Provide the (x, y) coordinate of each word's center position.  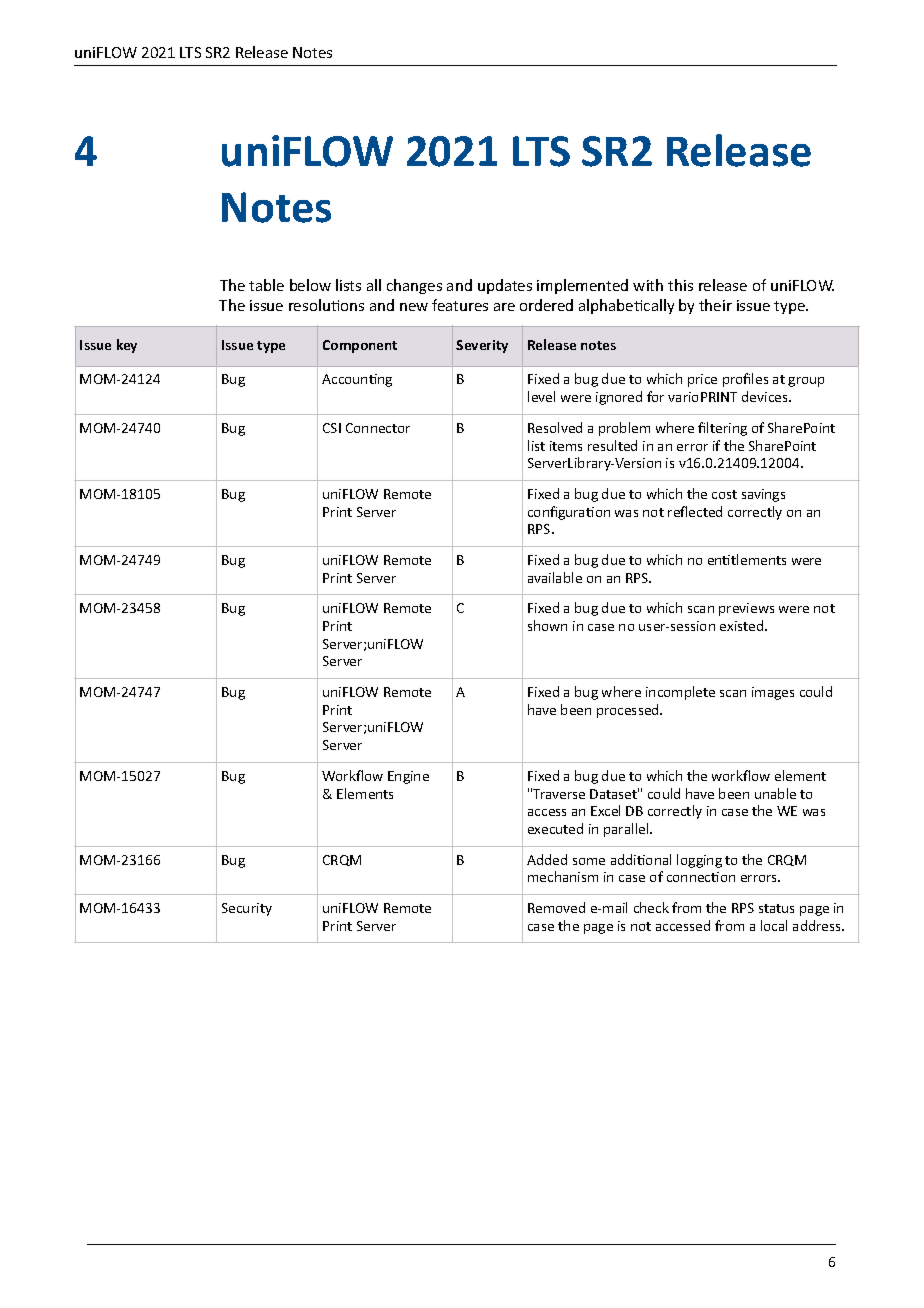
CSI (332, 428)
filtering (722, 429)
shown (547, 625)
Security (247, 909)
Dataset (614, 793)
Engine (408, 777)
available (555, 577)
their (715, 305)
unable (775, 793)
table (266, 285)
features (460, 305)
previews (746, 609)
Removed (556, 907)
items (566, 446)
